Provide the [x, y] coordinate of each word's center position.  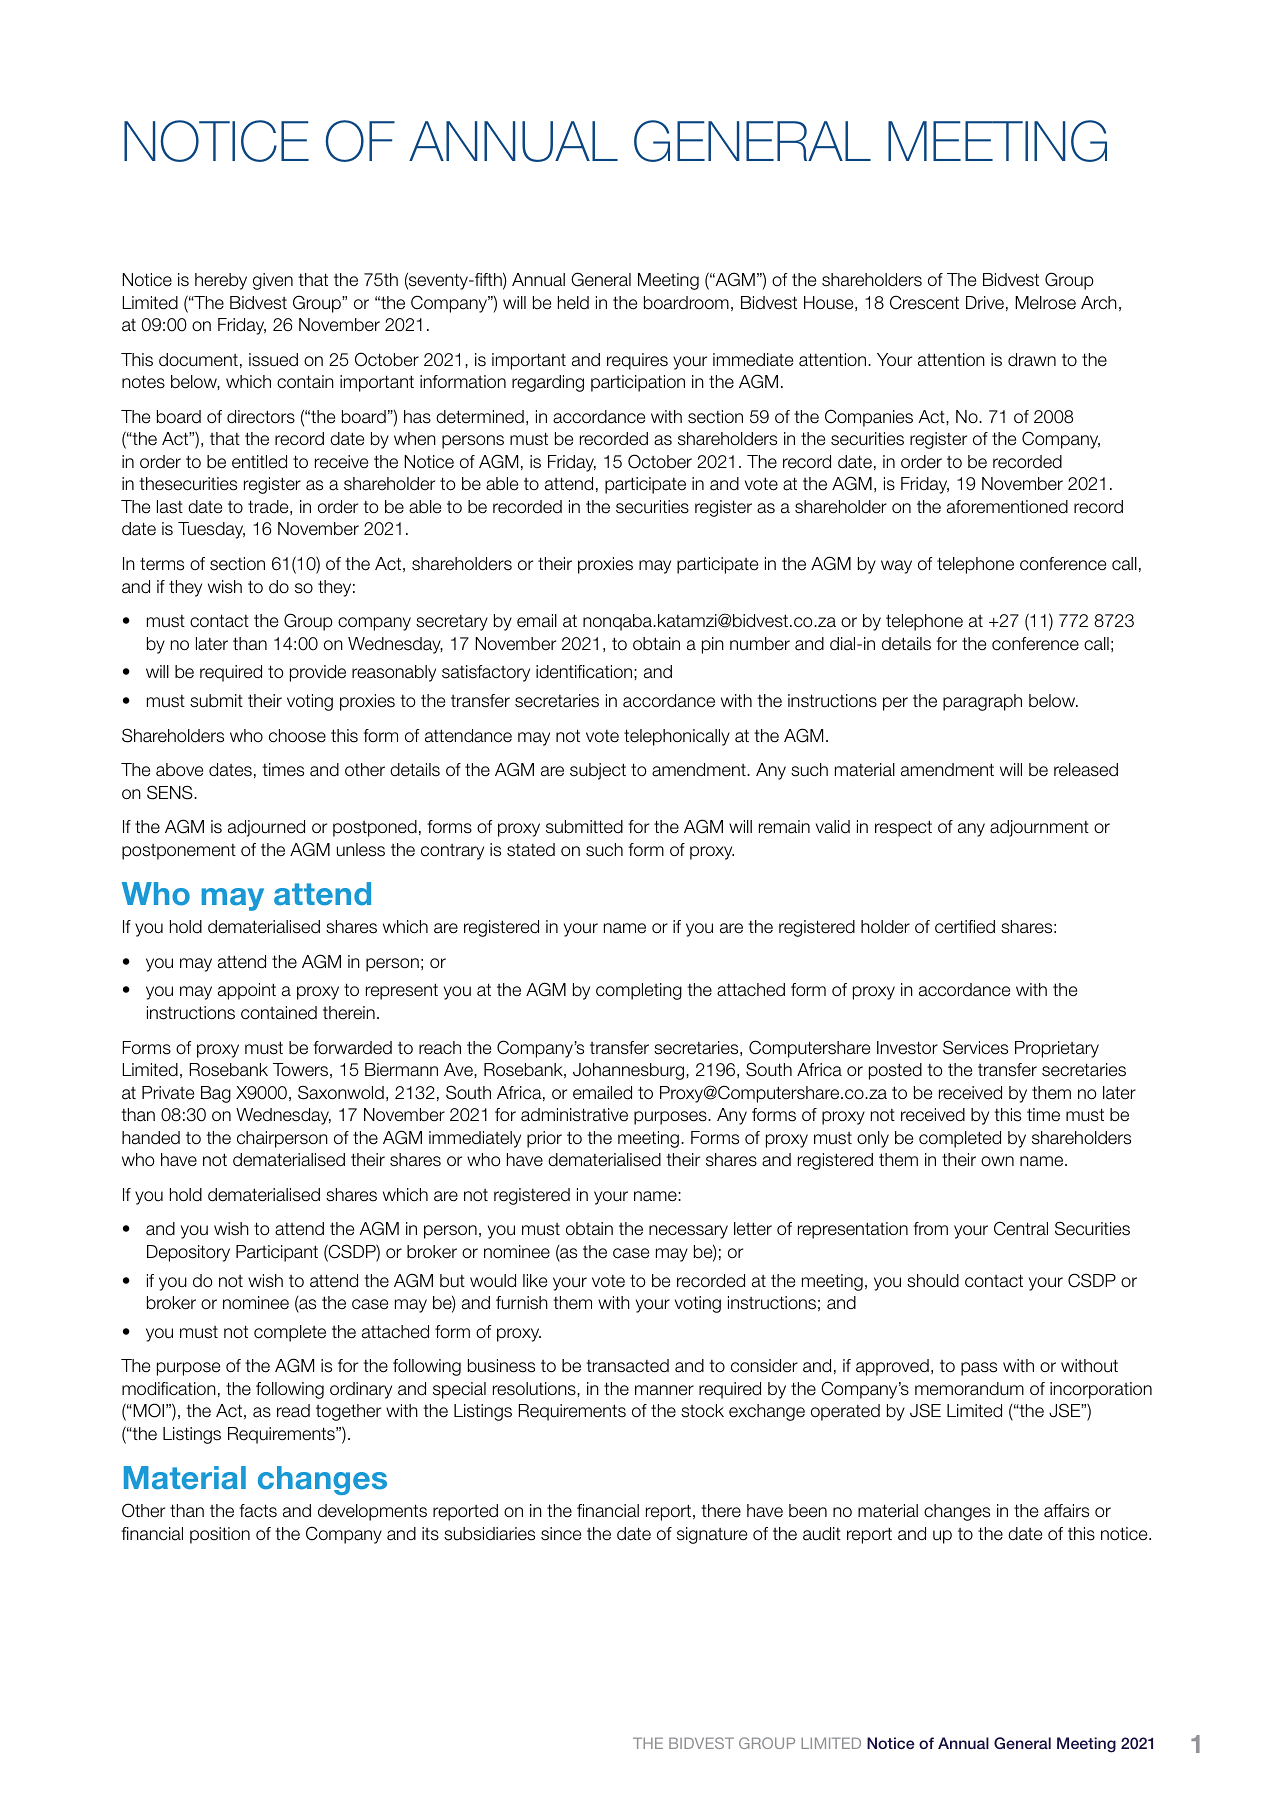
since [561, 1534]
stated [531, 850]
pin [713, 645]
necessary [688, 1232]
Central [1021, 1228]
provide [318, 673]
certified [965, 927]
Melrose [1045, 303]
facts [258, 1511]
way [896, 567]
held [573, 303]
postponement [179, 852]
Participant [277, 1253]
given [273, 281]
